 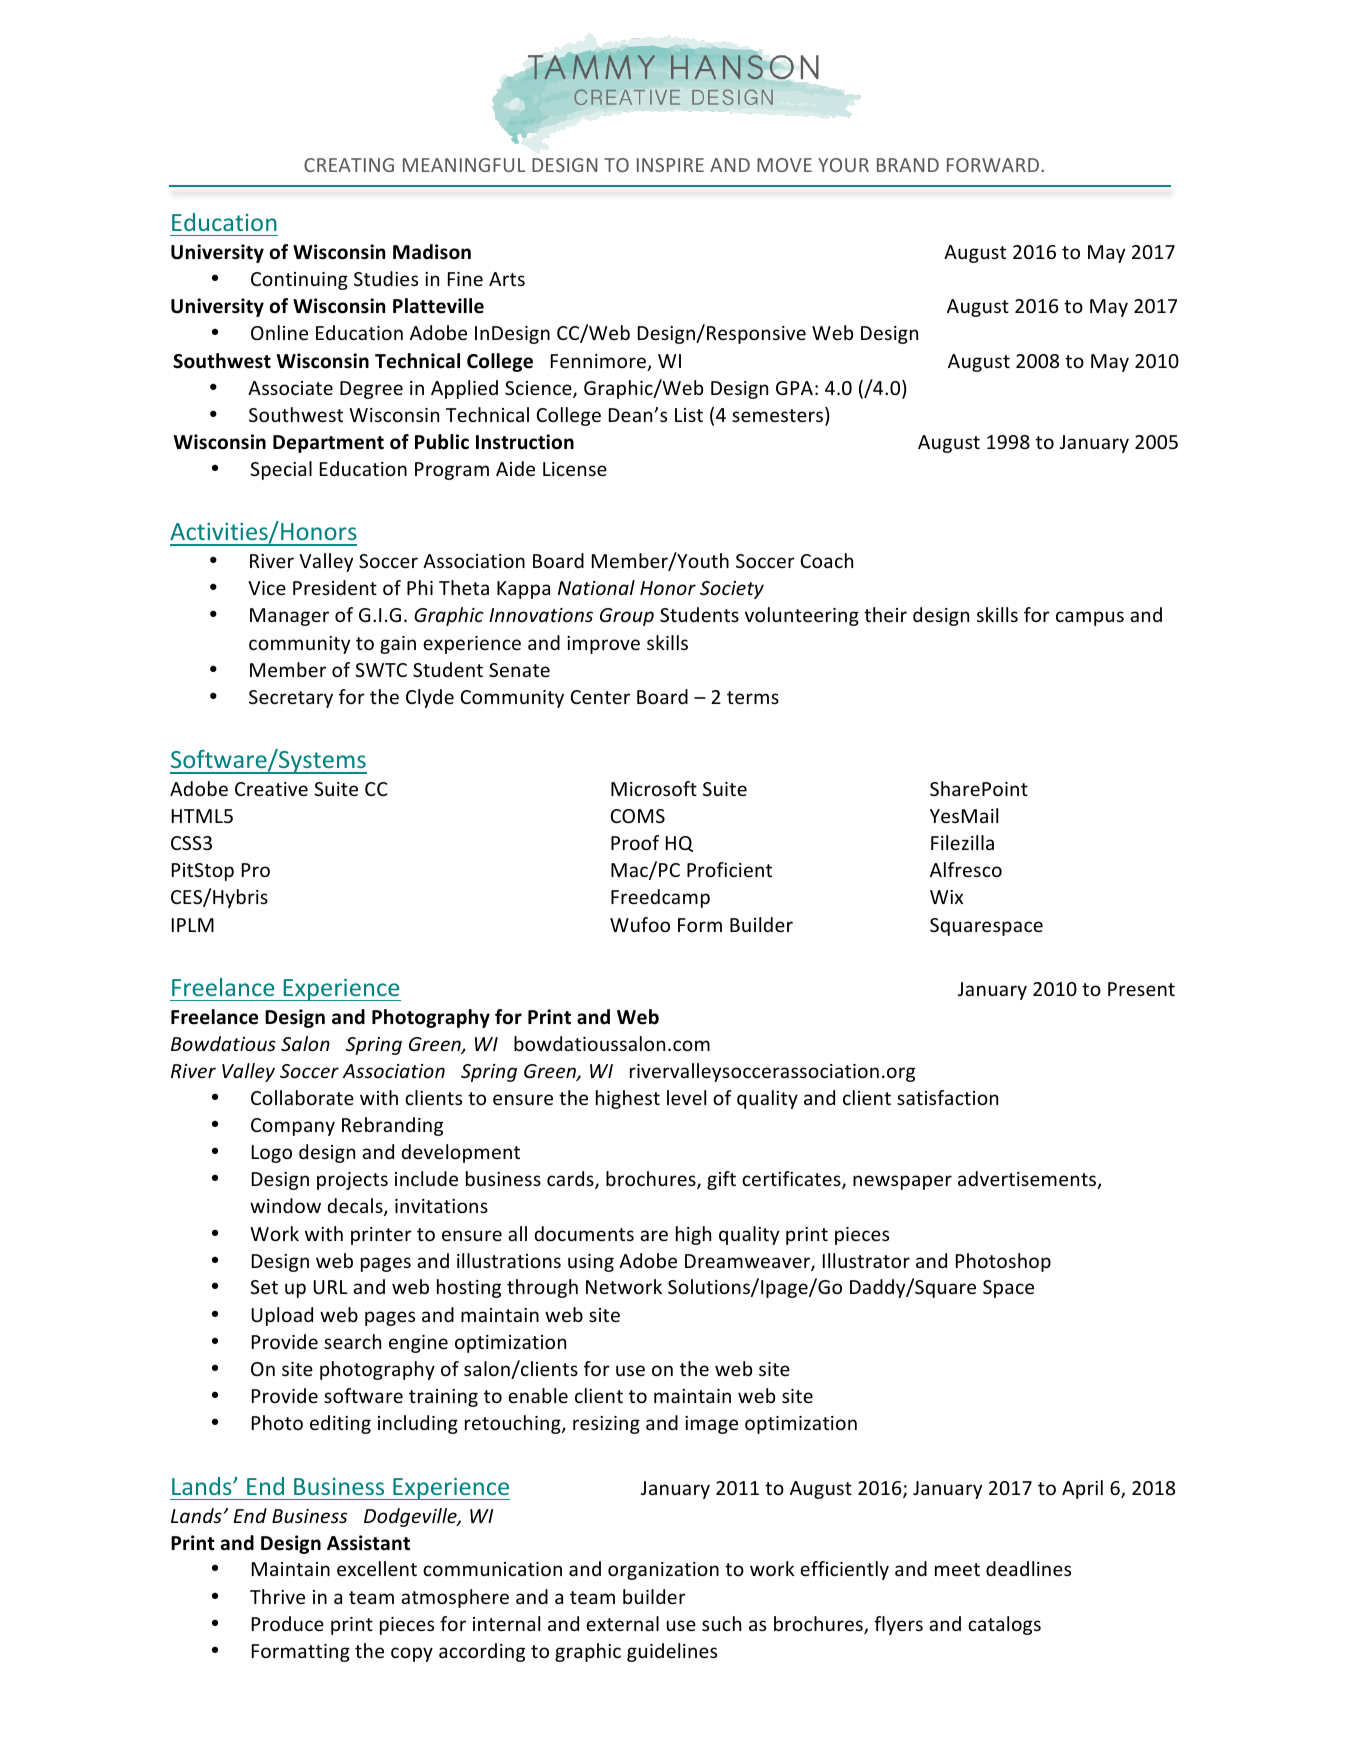 I want to click on satisfaction, so click(x=947, y=1097).
